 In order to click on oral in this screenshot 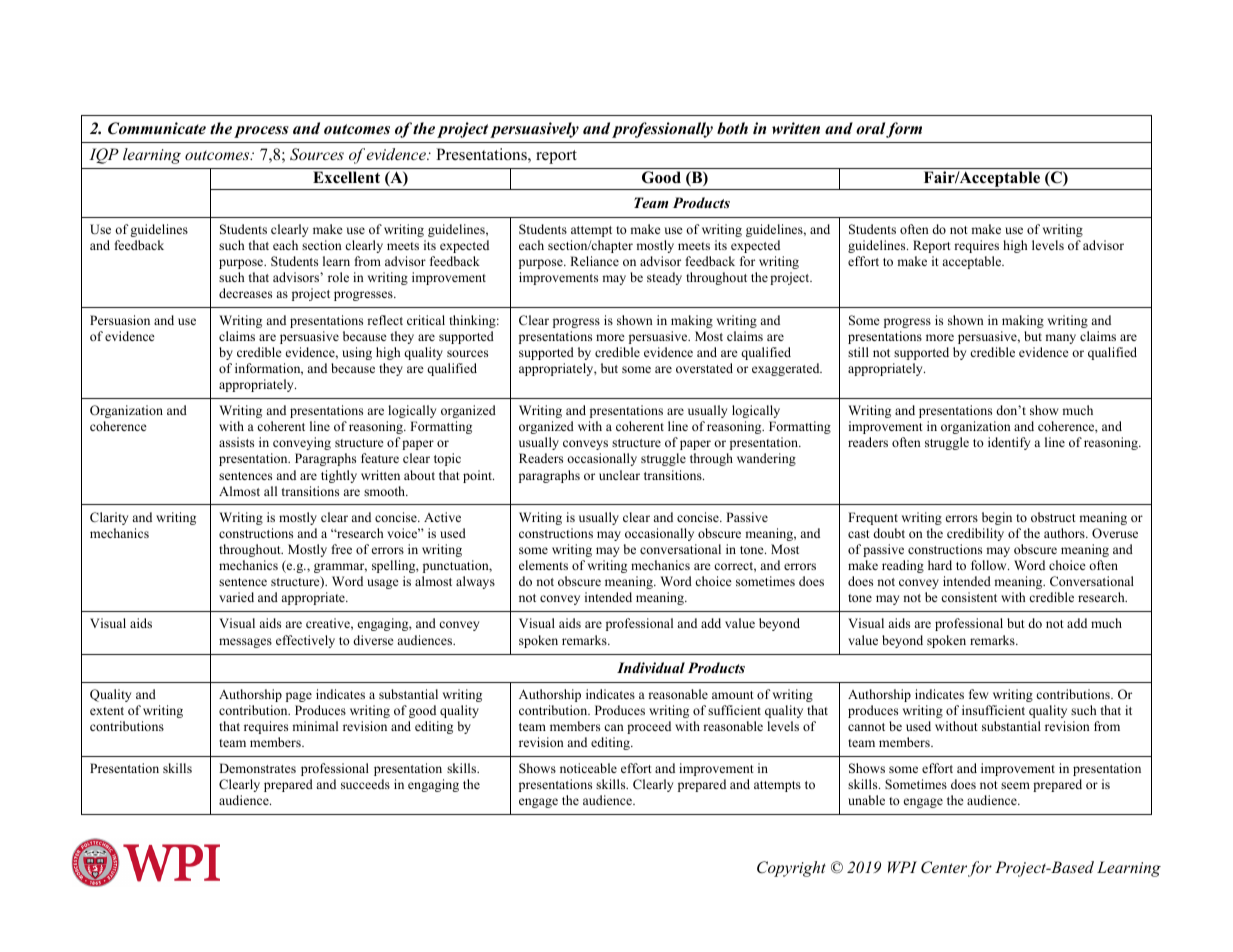, I will do `click(870, 128)`.
